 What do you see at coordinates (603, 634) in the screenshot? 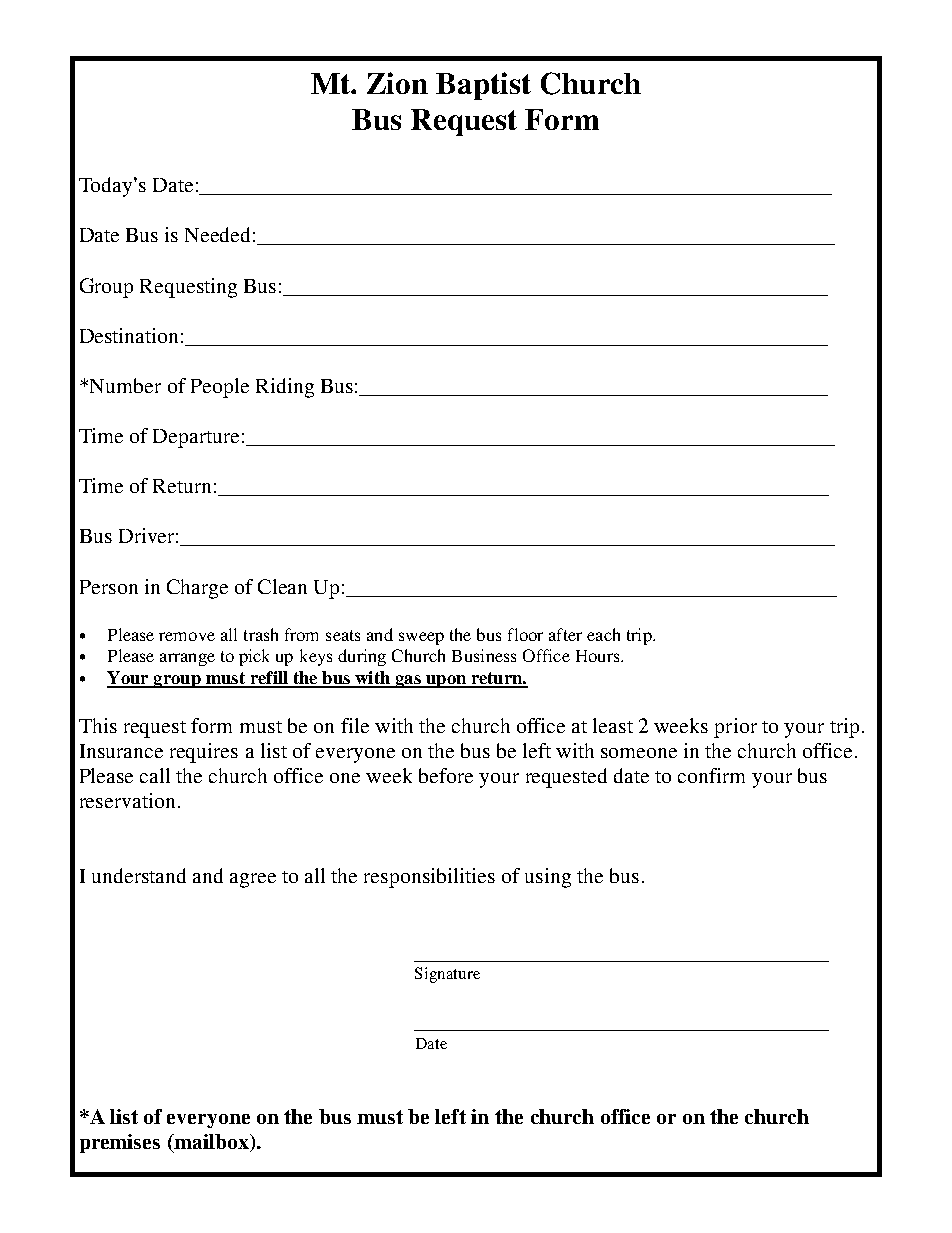
I see `each` at bounding box center [603, 634].
